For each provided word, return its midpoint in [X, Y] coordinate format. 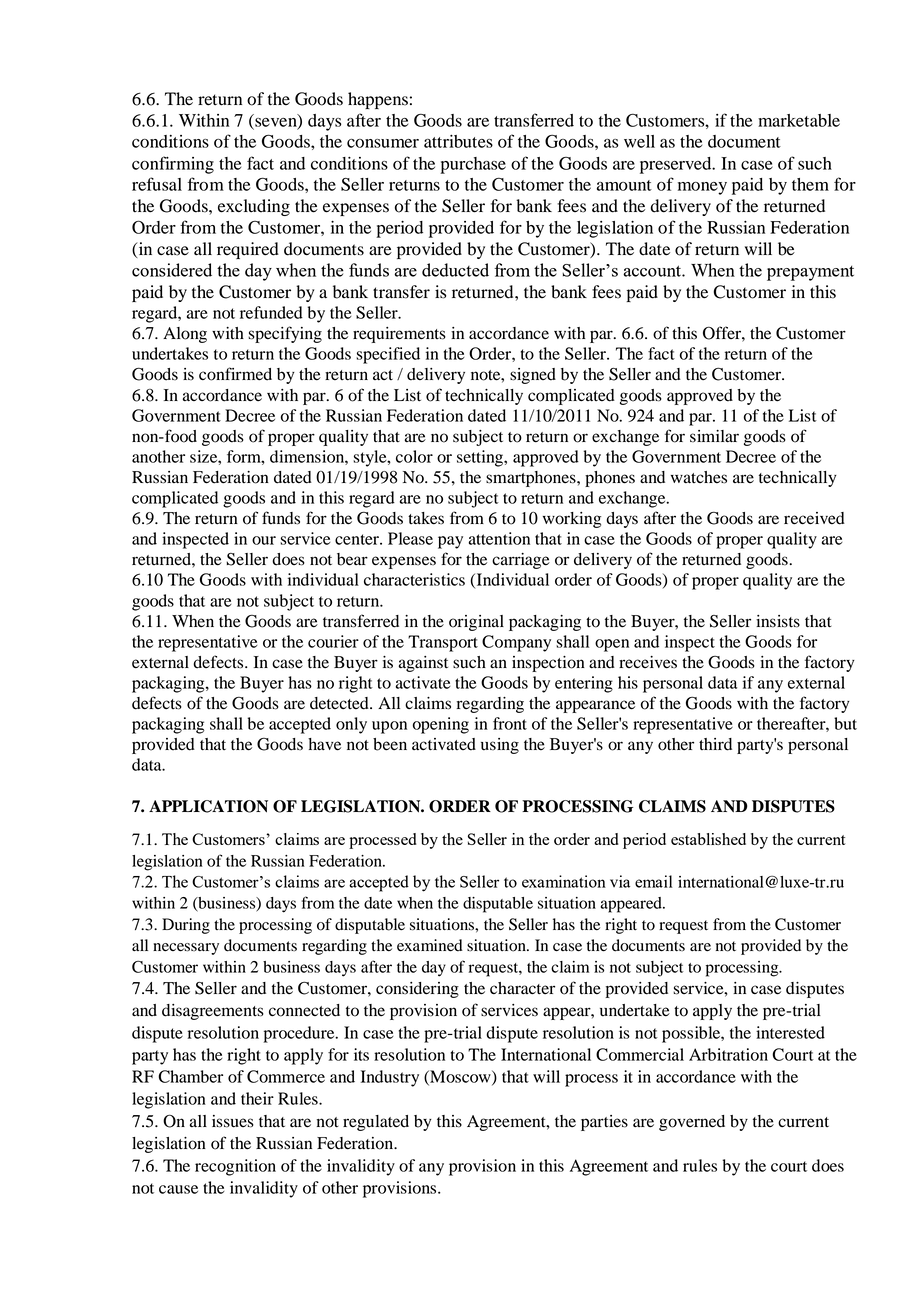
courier [333, 641]
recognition [235, 1167]
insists [778, 621]
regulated [376, 1123]
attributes [458, 141]
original [476, 623]
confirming [173, 165]
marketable [799, 120]
